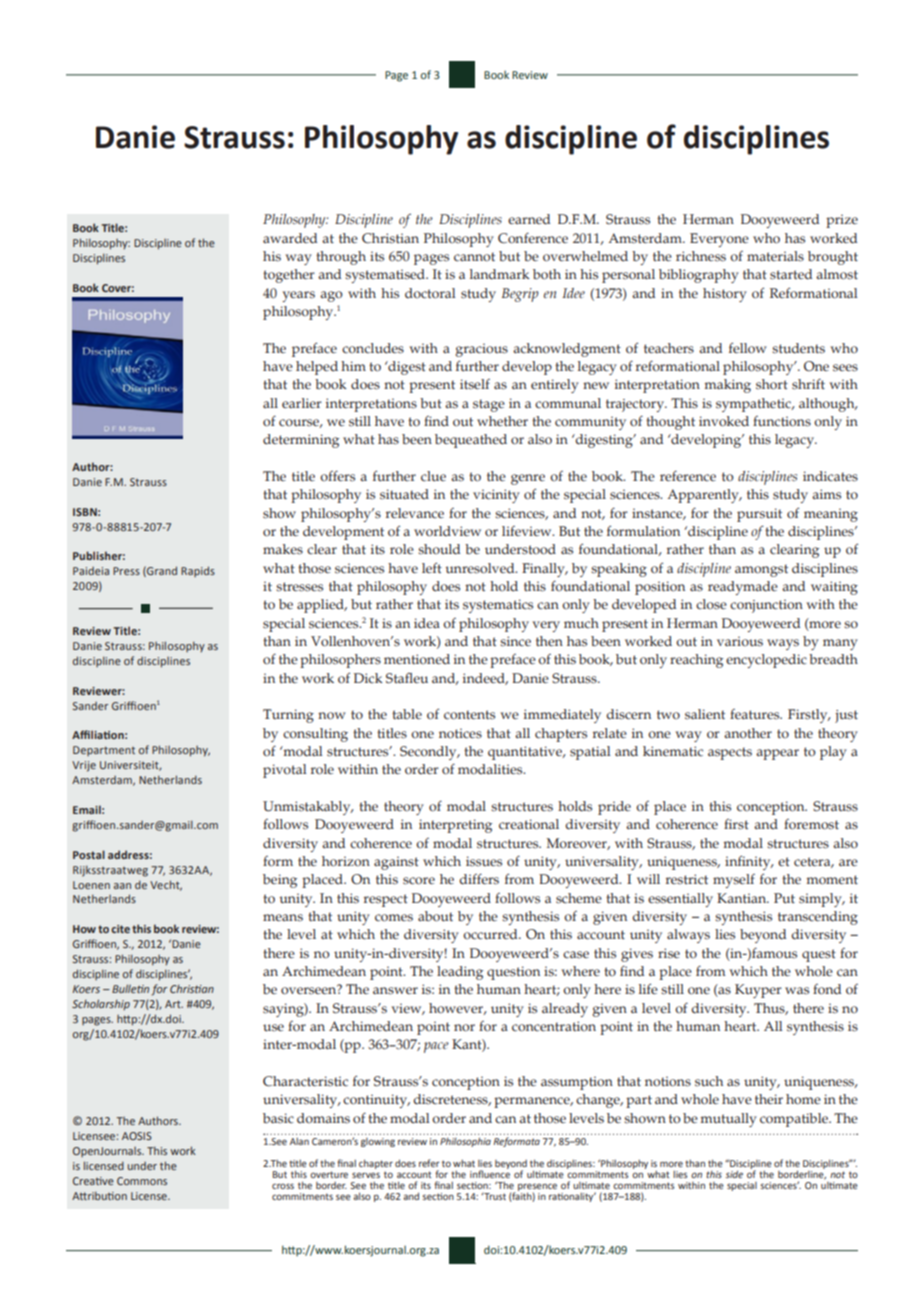 The image size is (924, 1308). I want to click on Turning, so click(288, 716).
